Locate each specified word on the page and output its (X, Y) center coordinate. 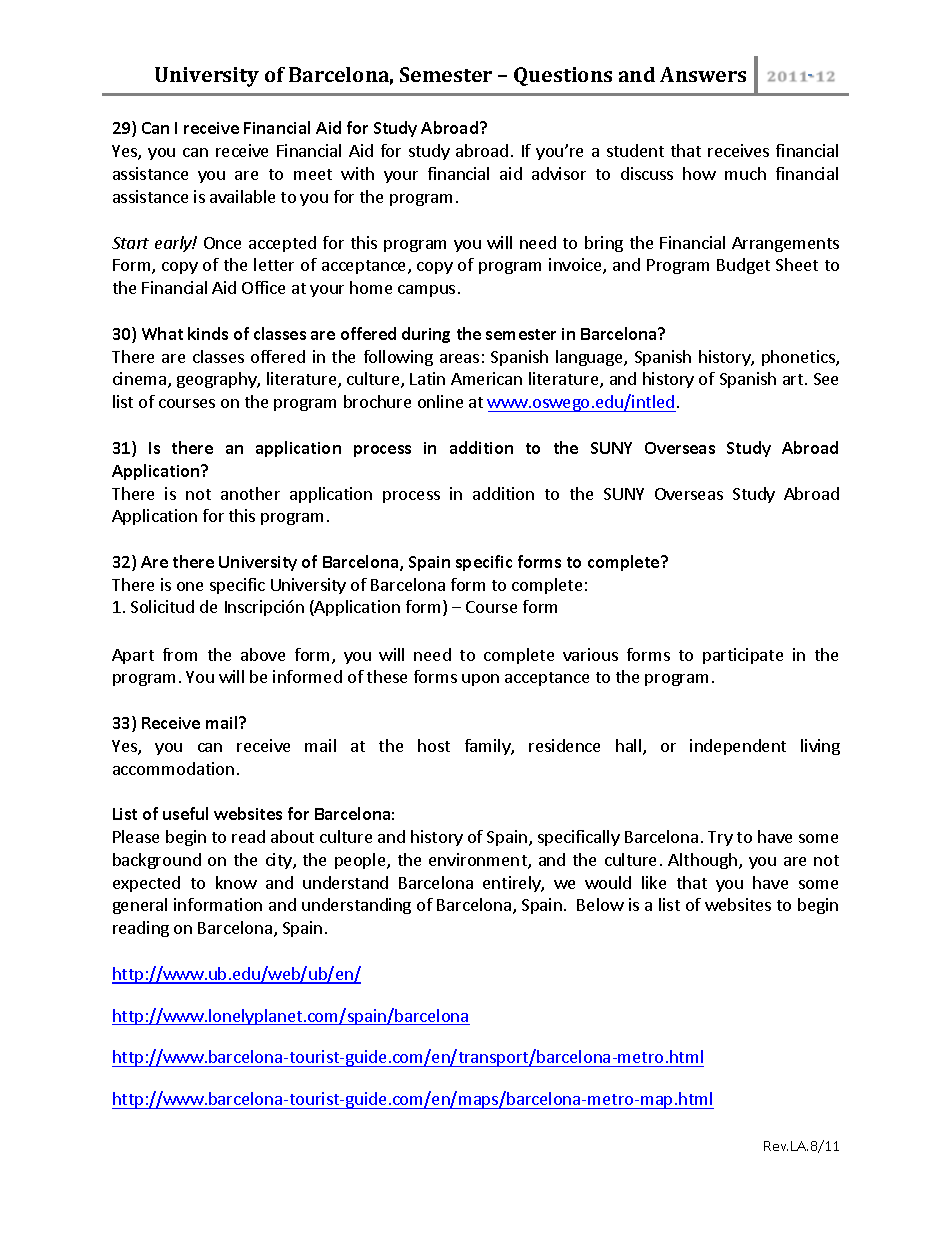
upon (480, 680)
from (180, 654)
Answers (703, 74)
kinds (208, 333)
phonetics (799, 358)
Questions (563, 76)
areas (459, 358)
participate (743, 656)
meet (313, 174)
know (236, 882)
